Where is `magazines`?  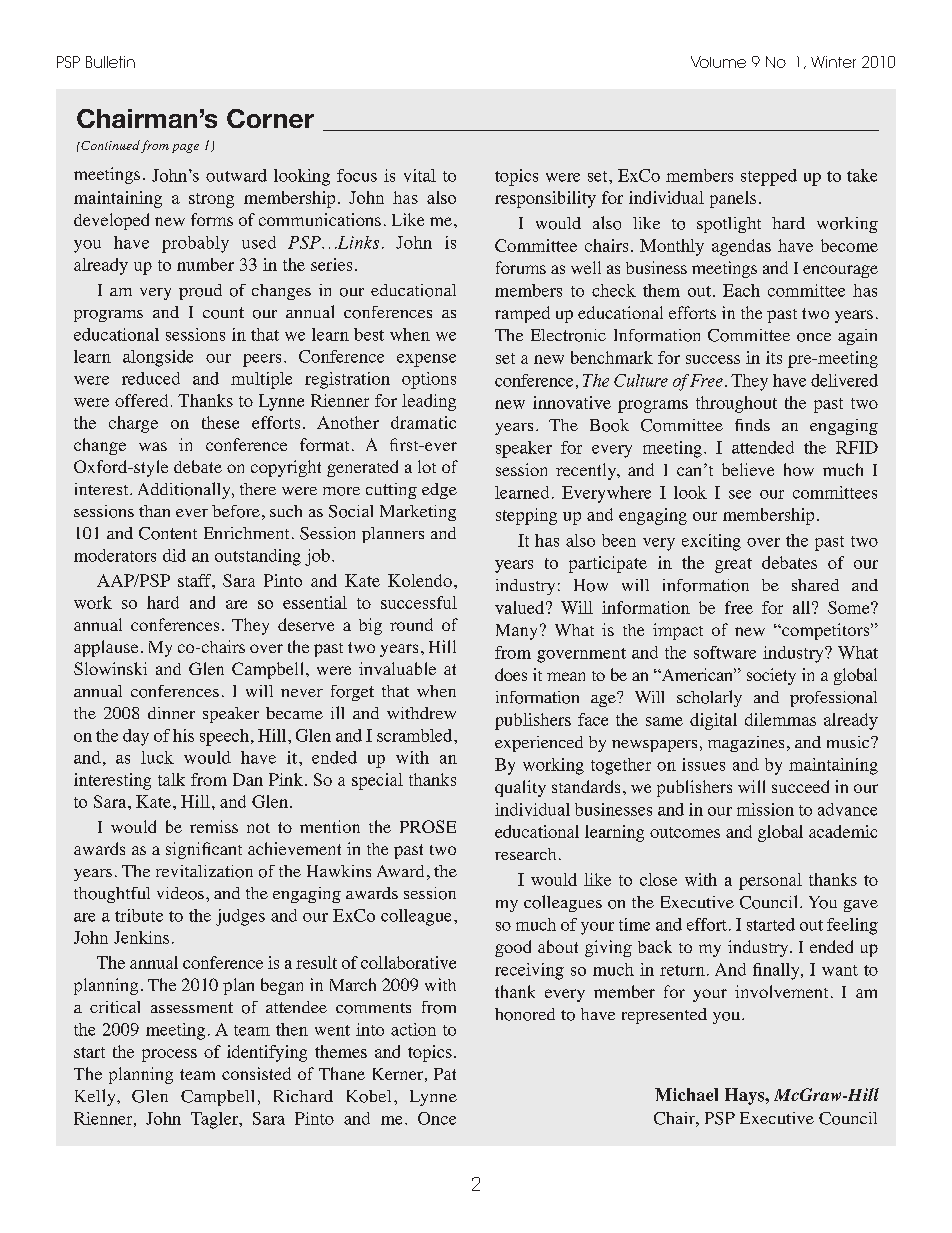
magazines is located at coordinates (746, 744).
